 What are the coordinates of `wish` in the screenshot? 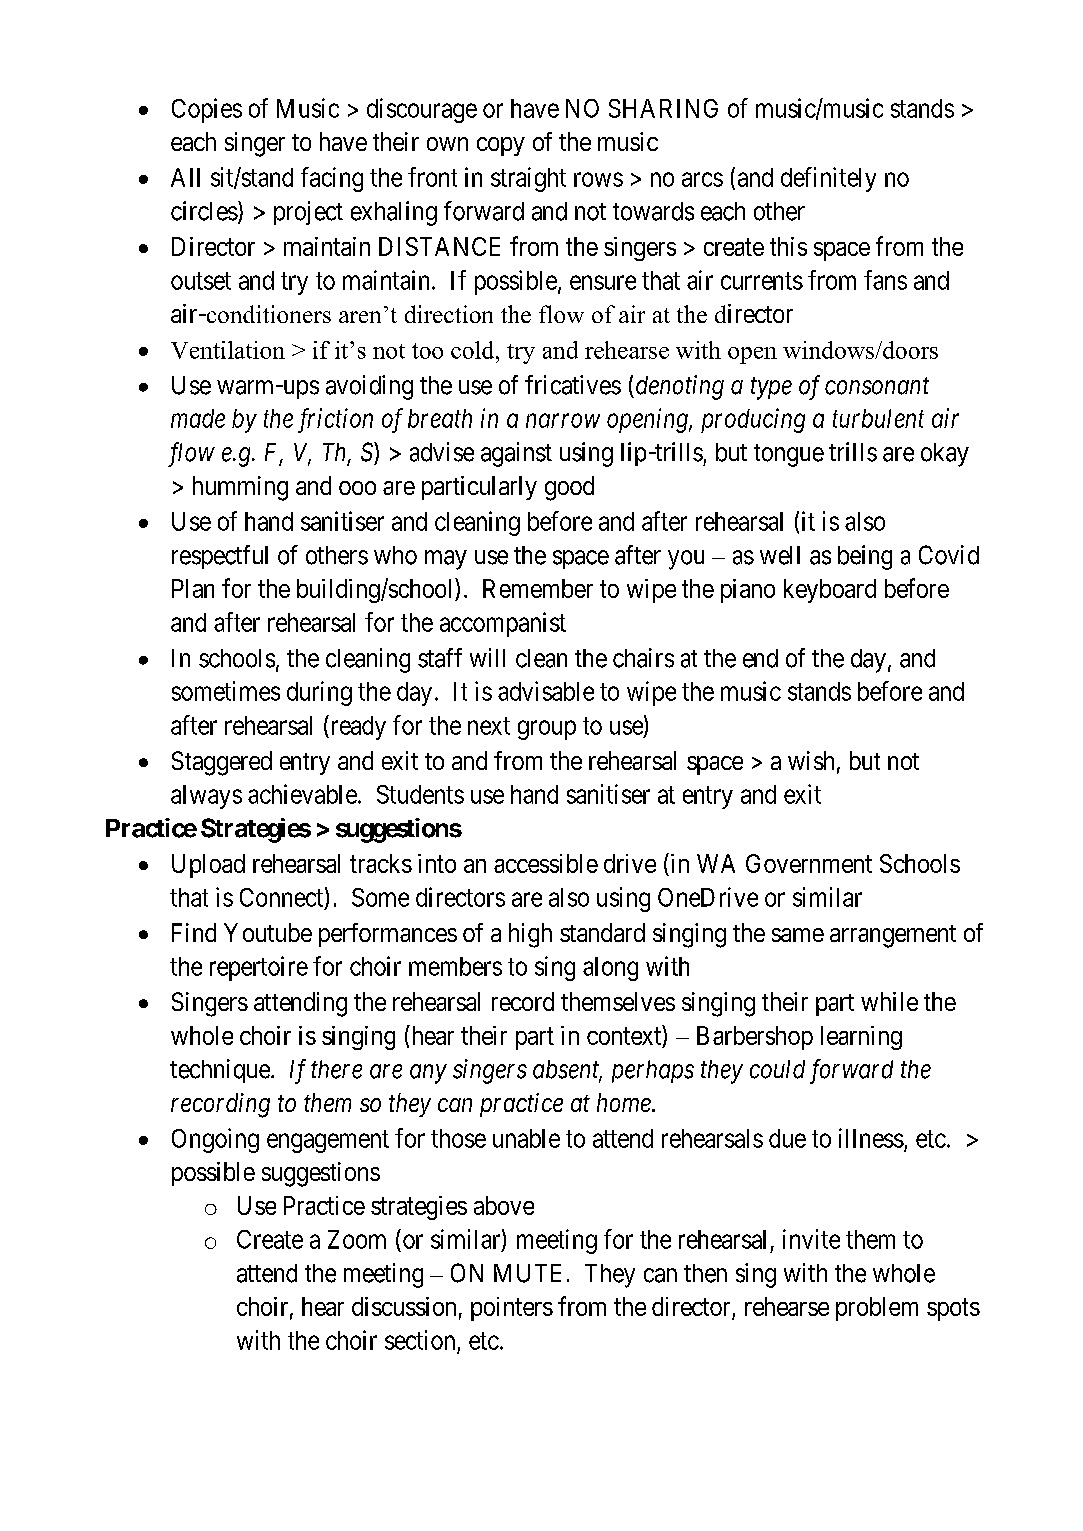 It's located at (811, 760).
